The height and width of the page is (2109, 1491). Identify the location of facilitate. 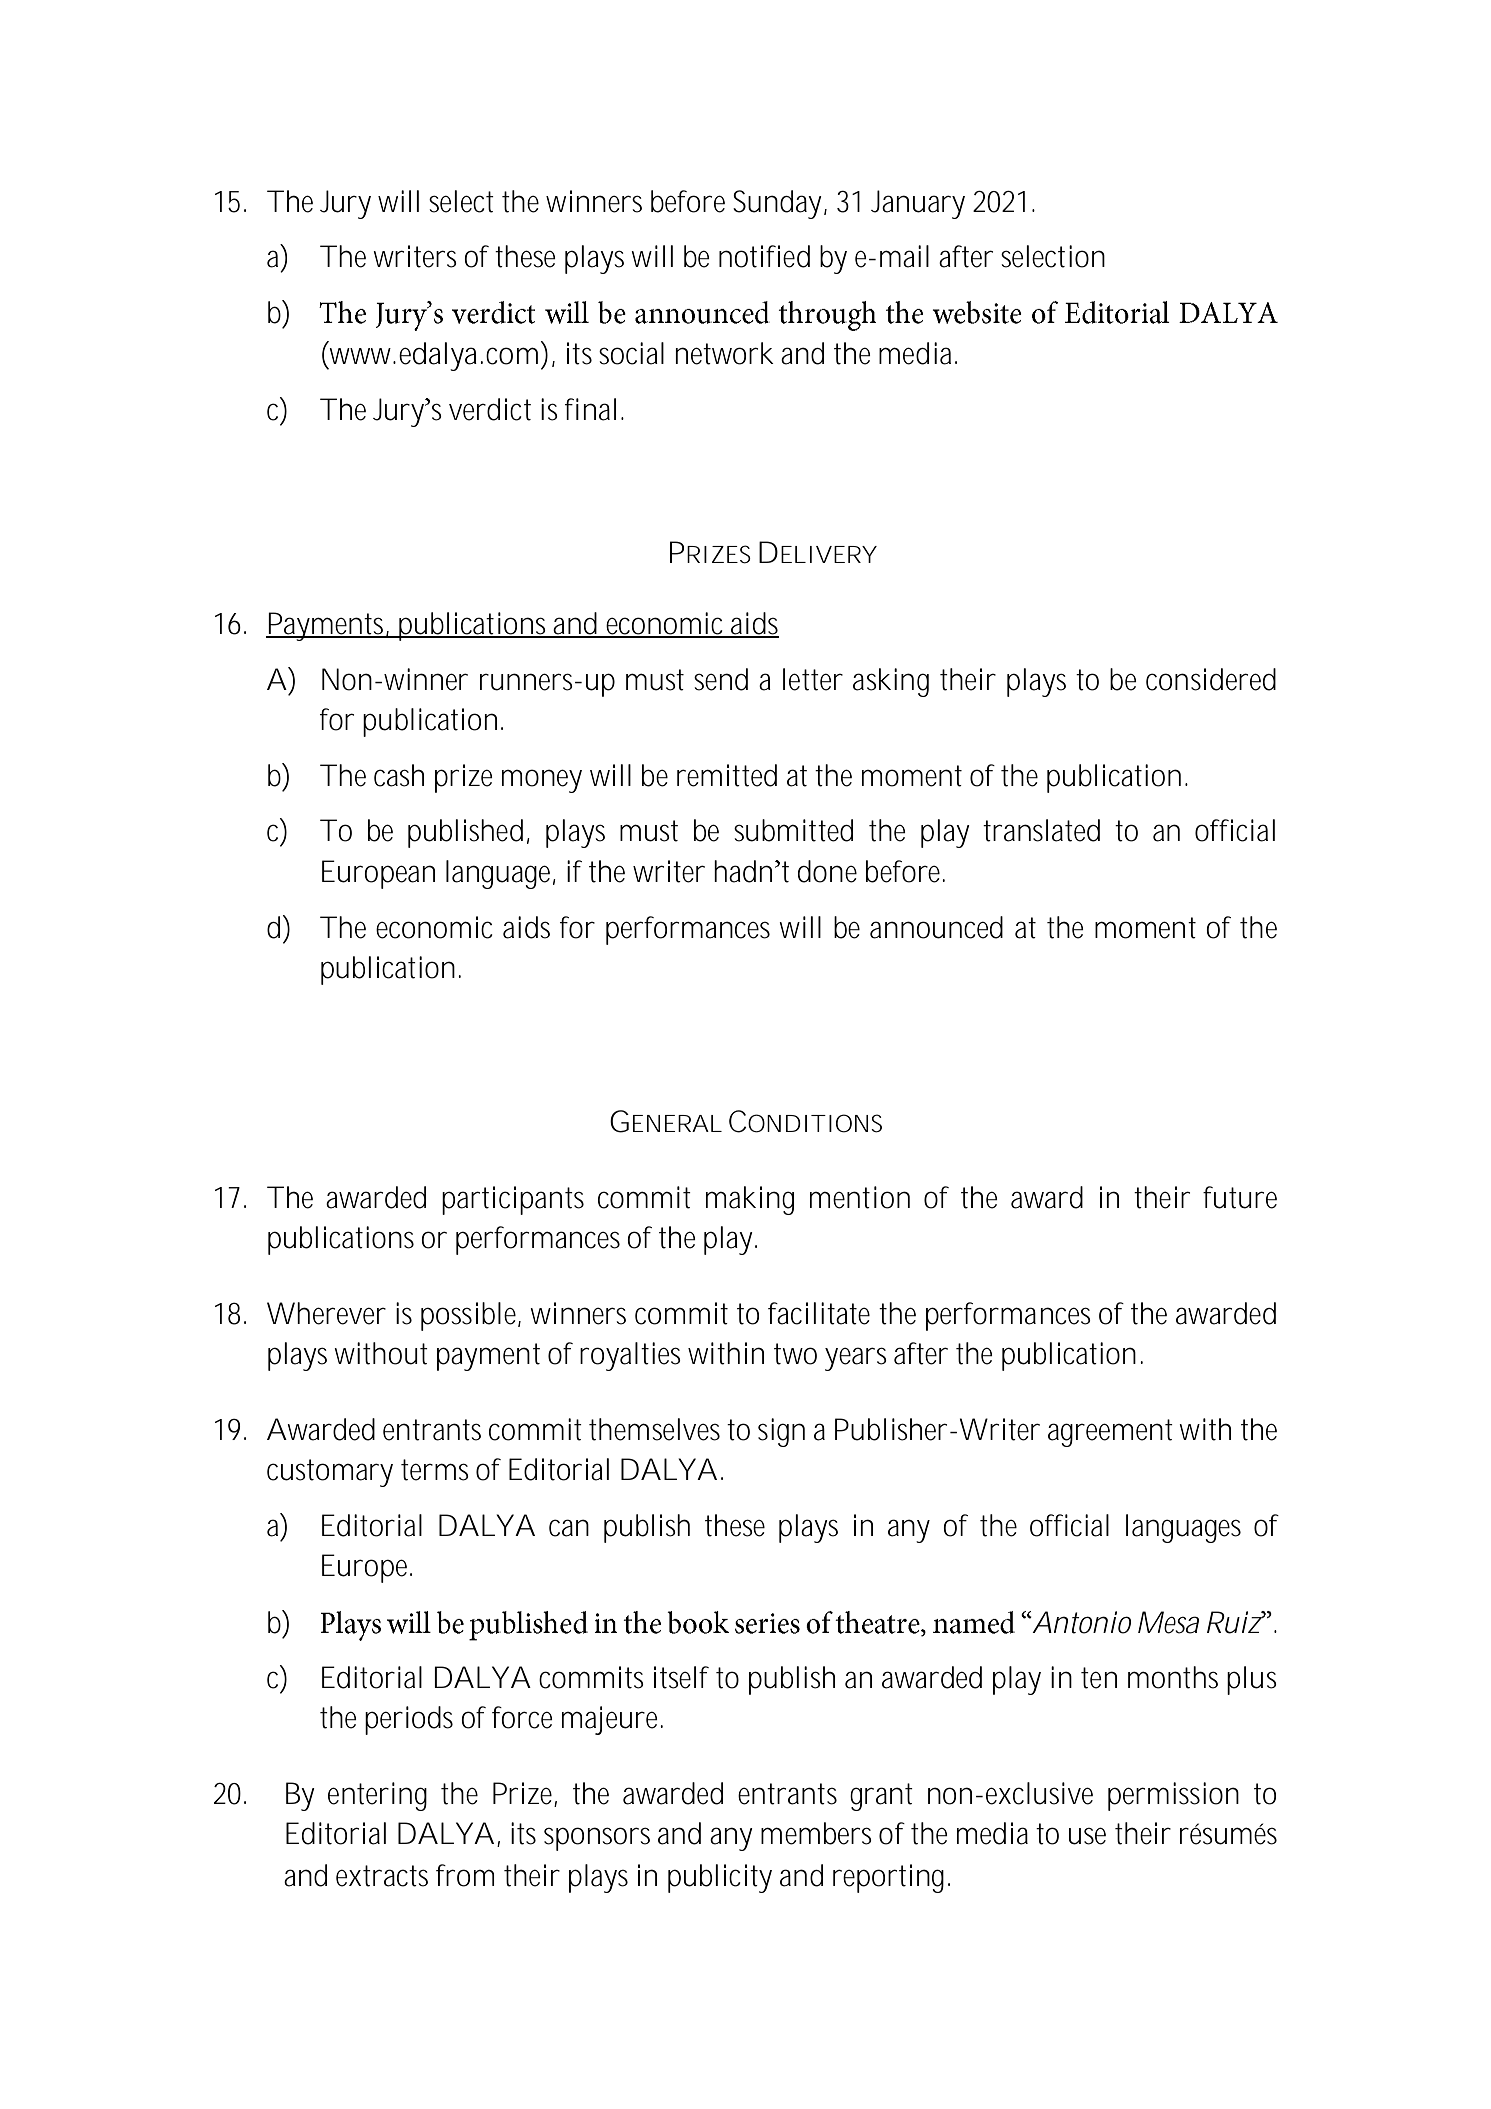
(819, 1313).
